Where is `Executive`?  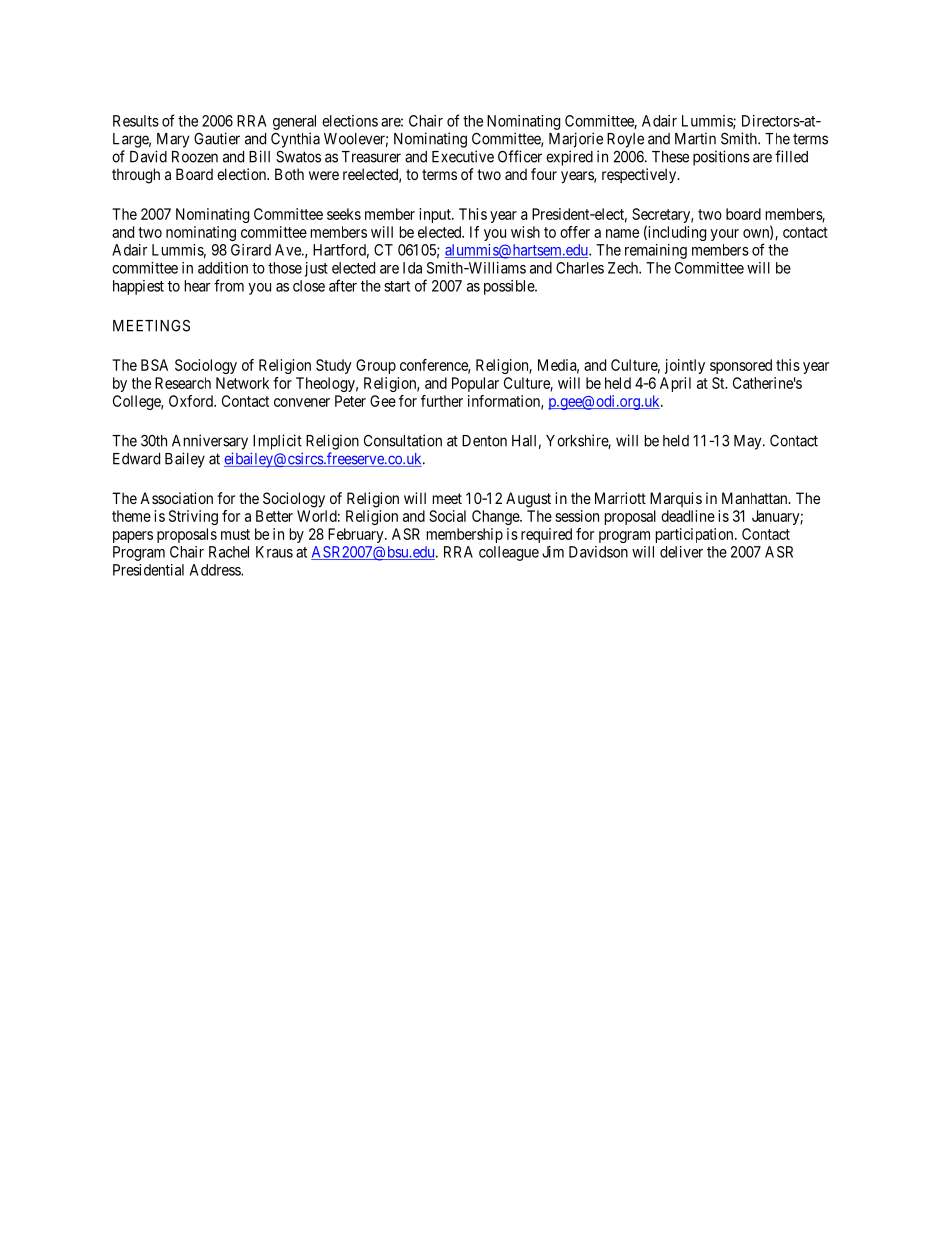 Executive is located at coordinates (463, 156).
